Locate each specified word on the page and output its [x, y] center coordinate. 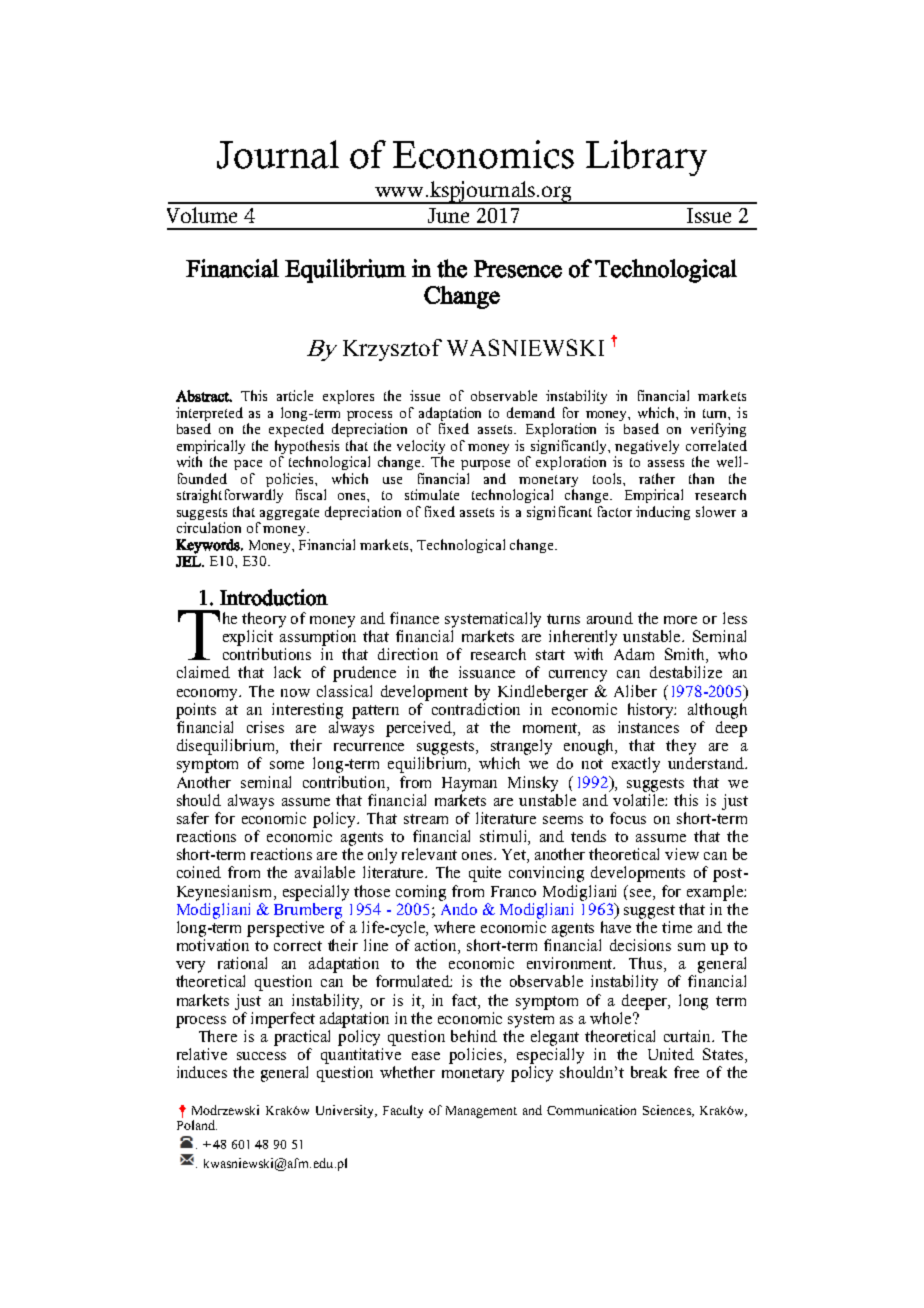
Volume [202, 215]
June [448, 215]
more [680, 620]
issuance [487, 672]
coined [199, 872]
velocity [421, 448]
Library [646, 158]
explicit [248, 638]
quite [485, 874]
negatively [647, 448]
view [682, 854]
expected [296, 430]
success [261, 1056]
